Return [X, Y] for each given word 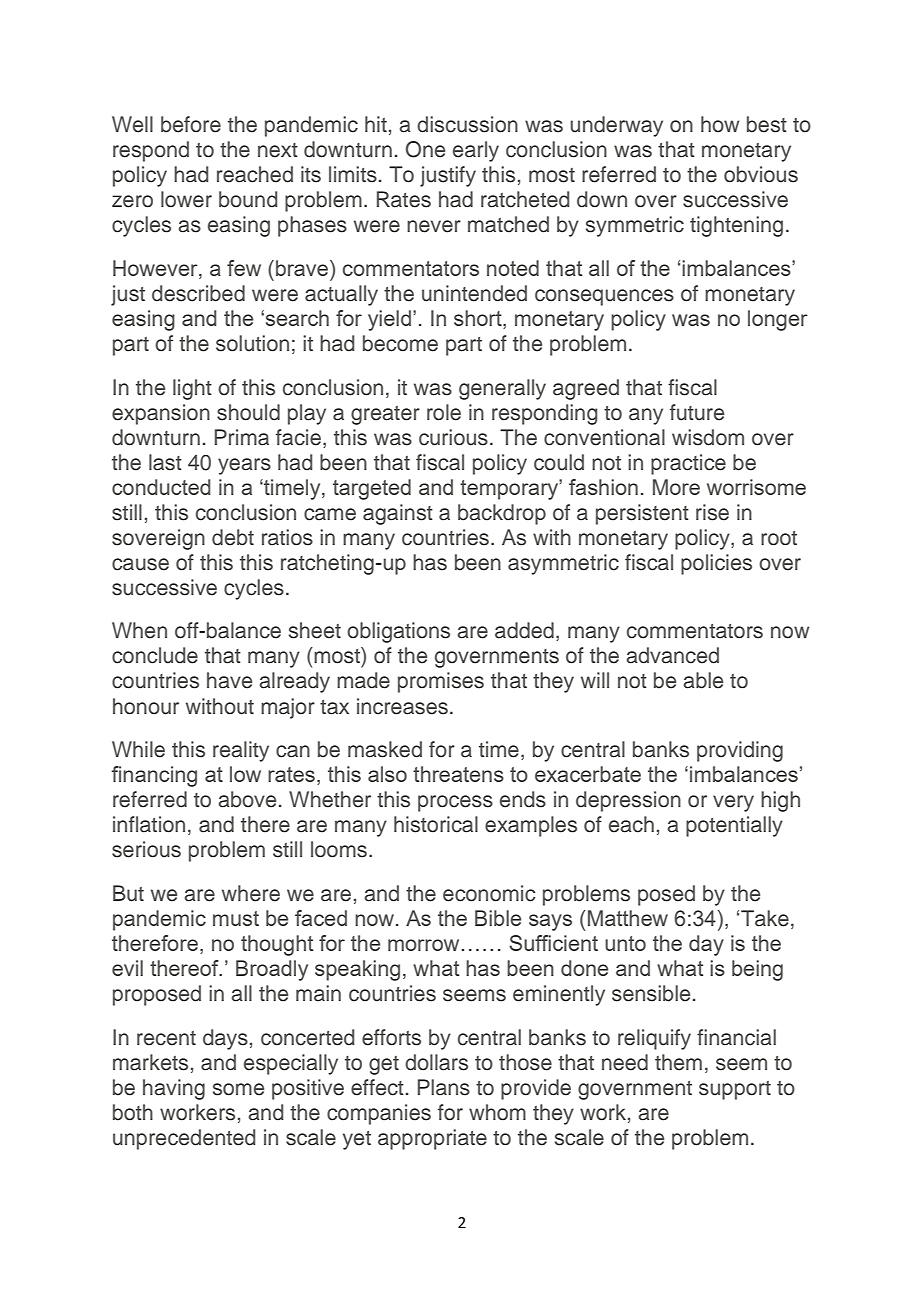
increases [402, 706]
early [476, 151]
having [174, 1089]
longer [778, 320]
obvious [761, 174]
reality [241, 751]
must [236, 918]
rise [712, 512]
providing [740, 751]
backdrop [502, 514]
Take [765, 918]
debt [233, 537]
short [479, 319]
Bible [498, 918]
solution [252, 343]
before [191, 124]
